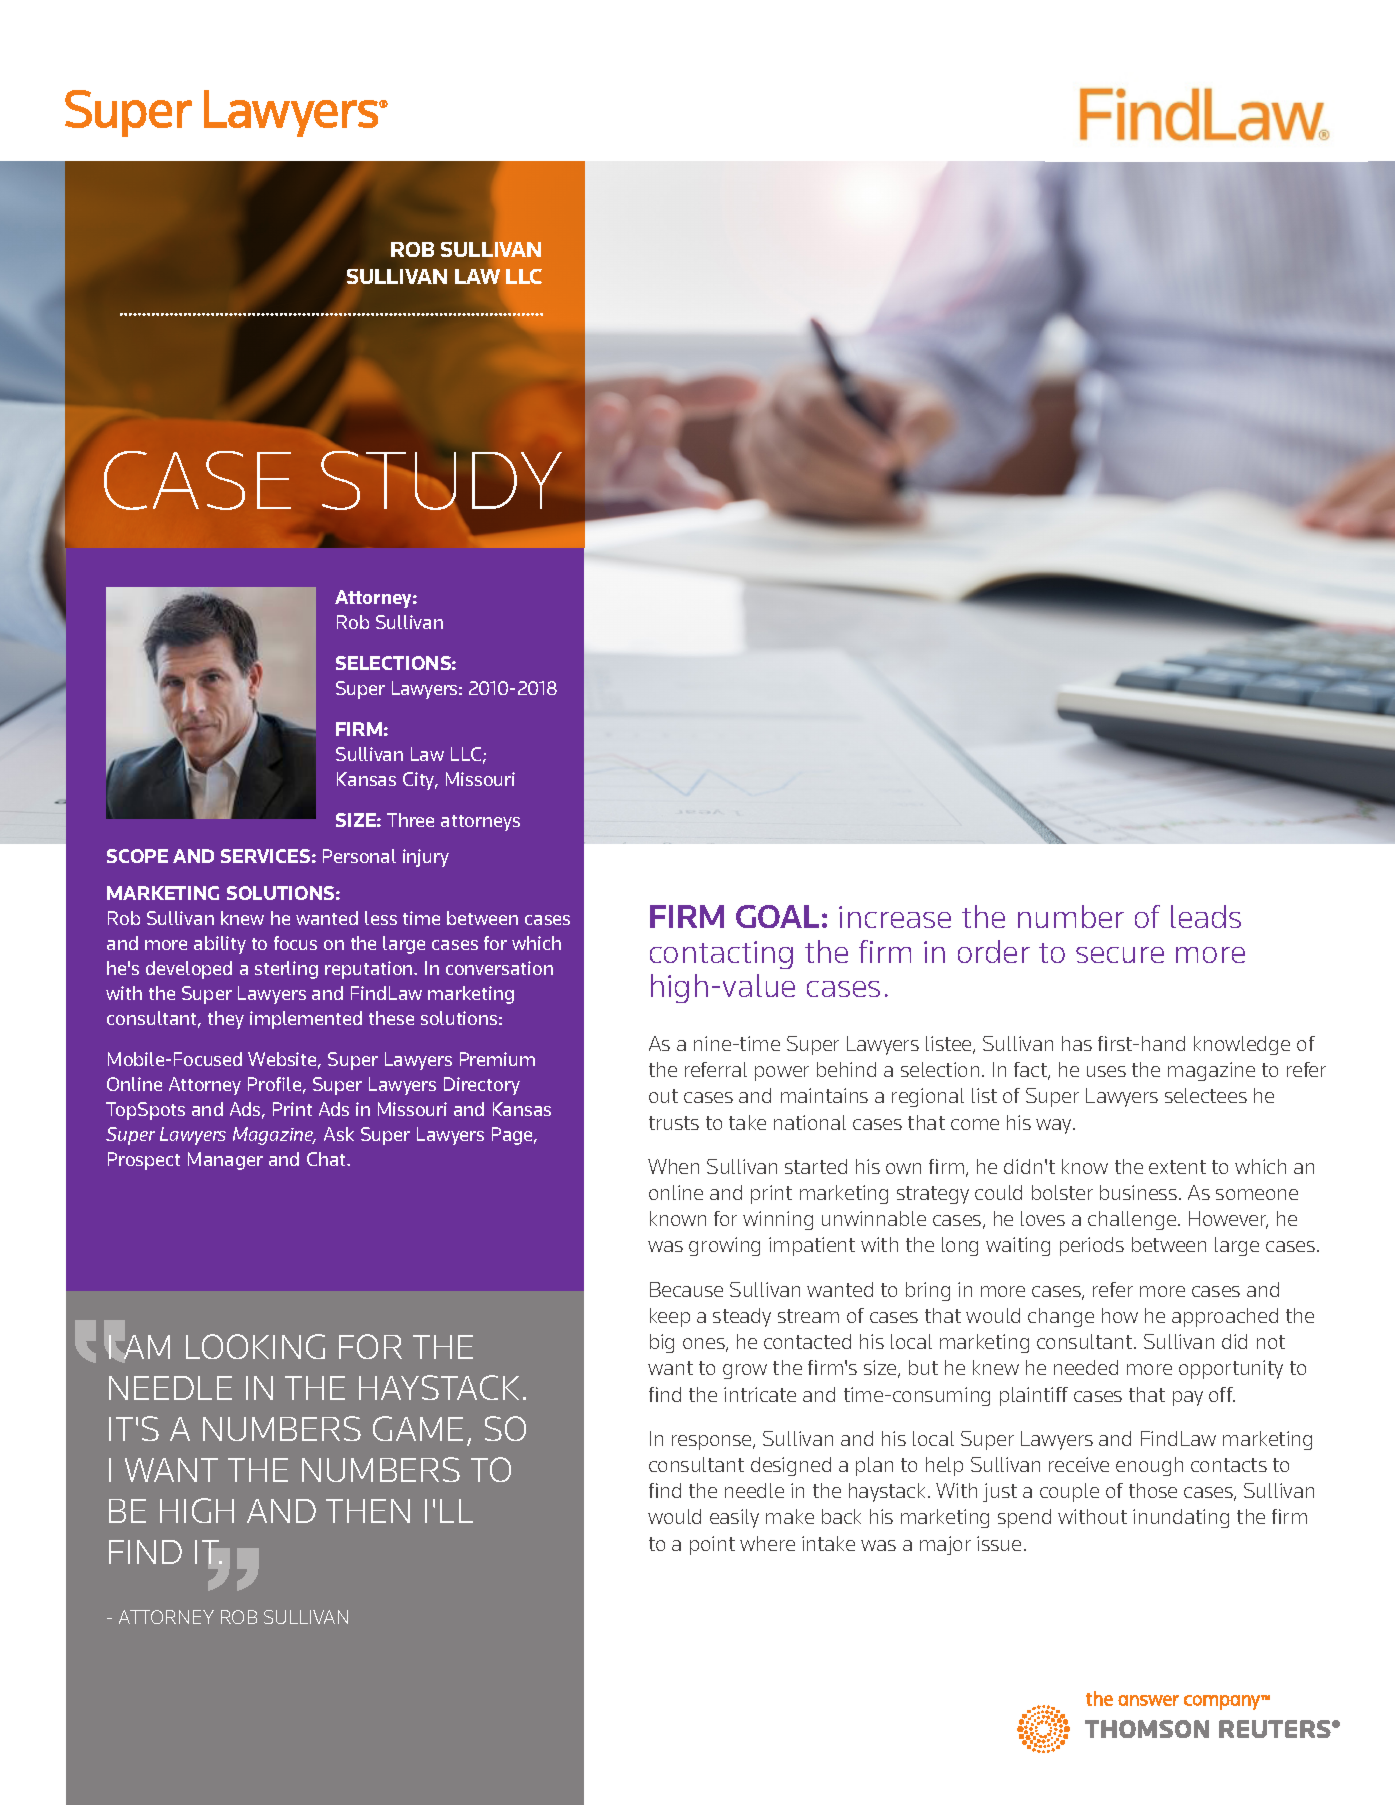  I want to click on inundating, so click(1181, 1518).
